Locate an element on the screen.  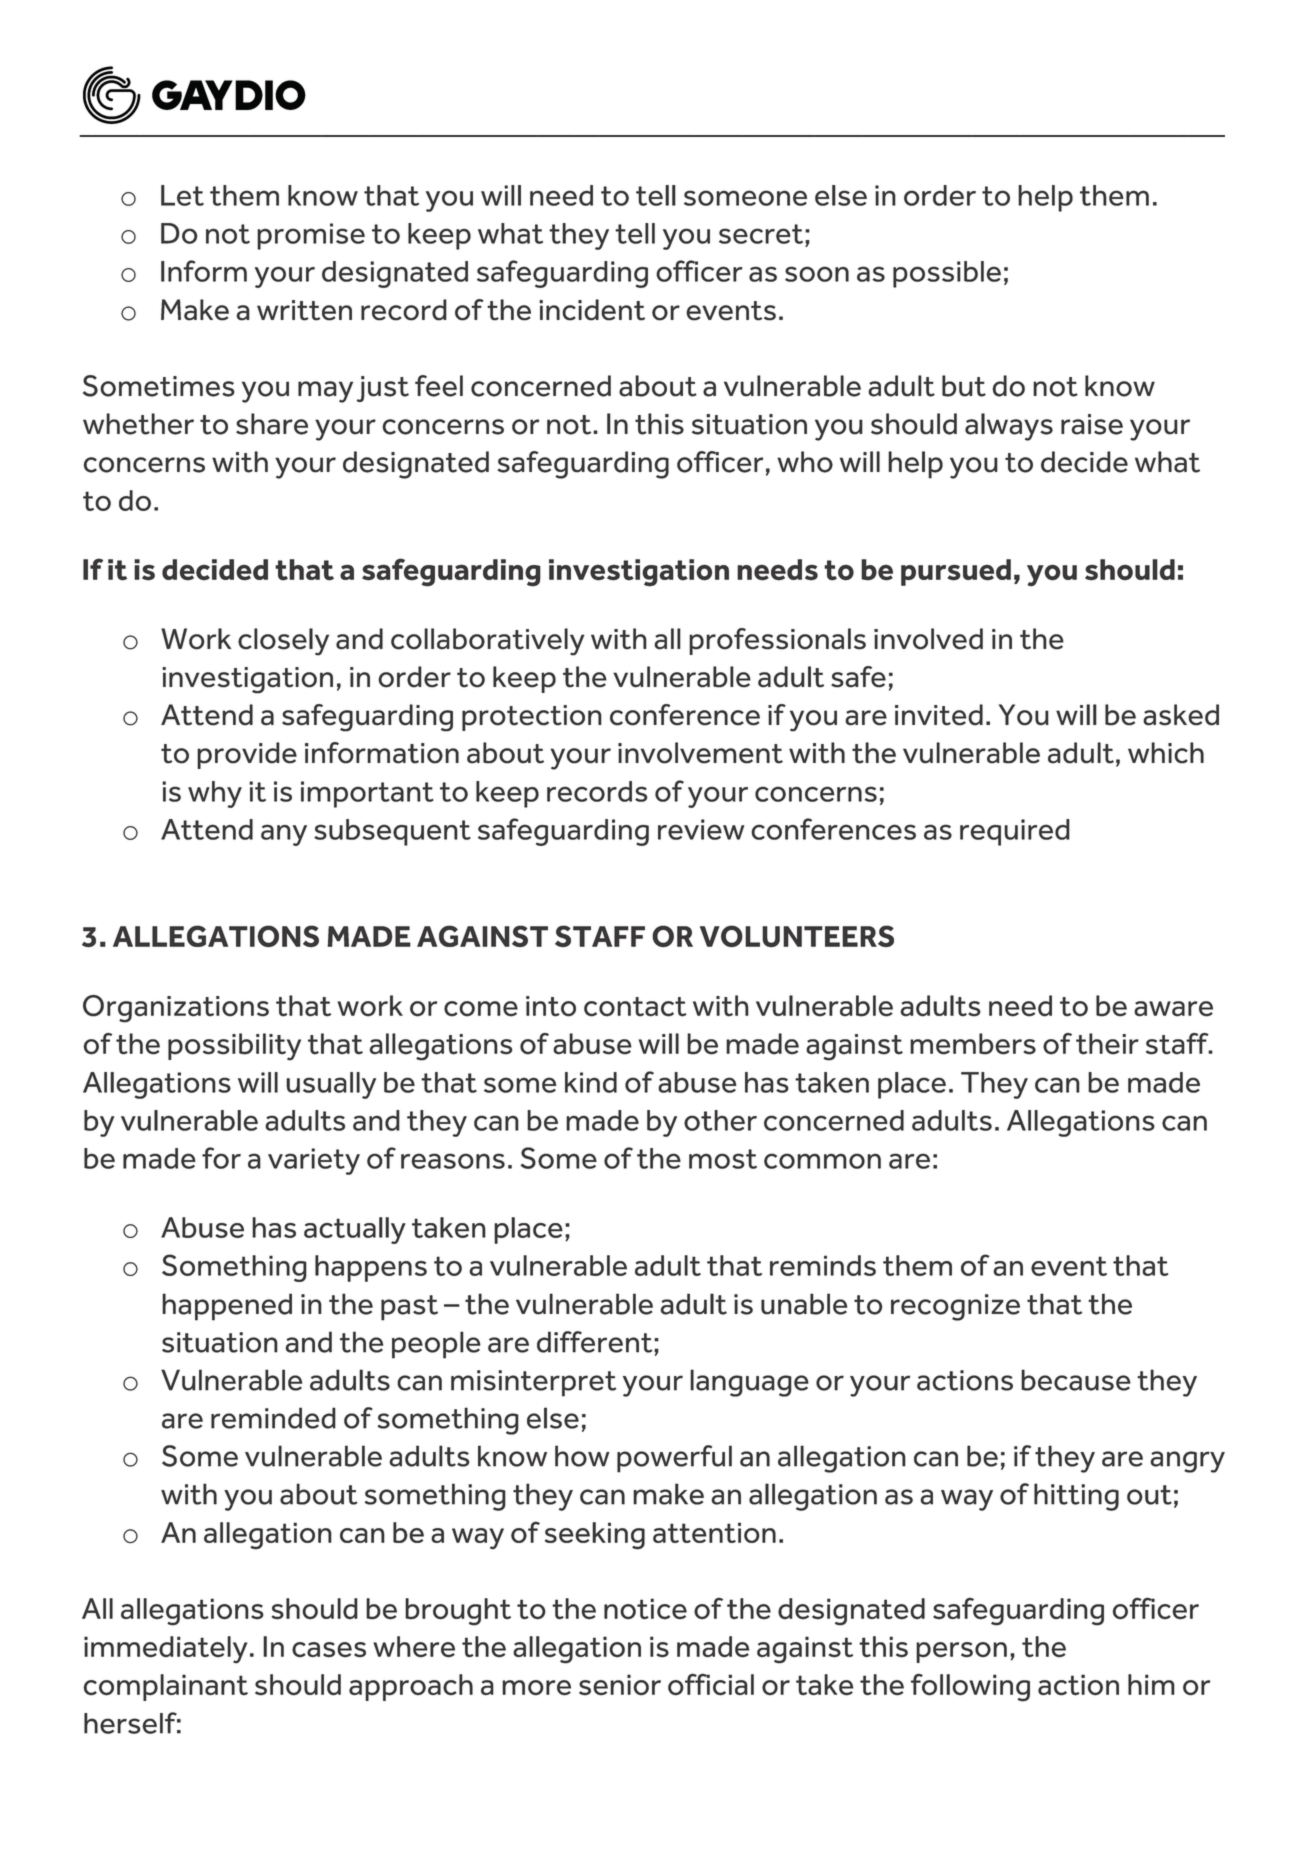
asked is located at coordinates (1181, 715).
